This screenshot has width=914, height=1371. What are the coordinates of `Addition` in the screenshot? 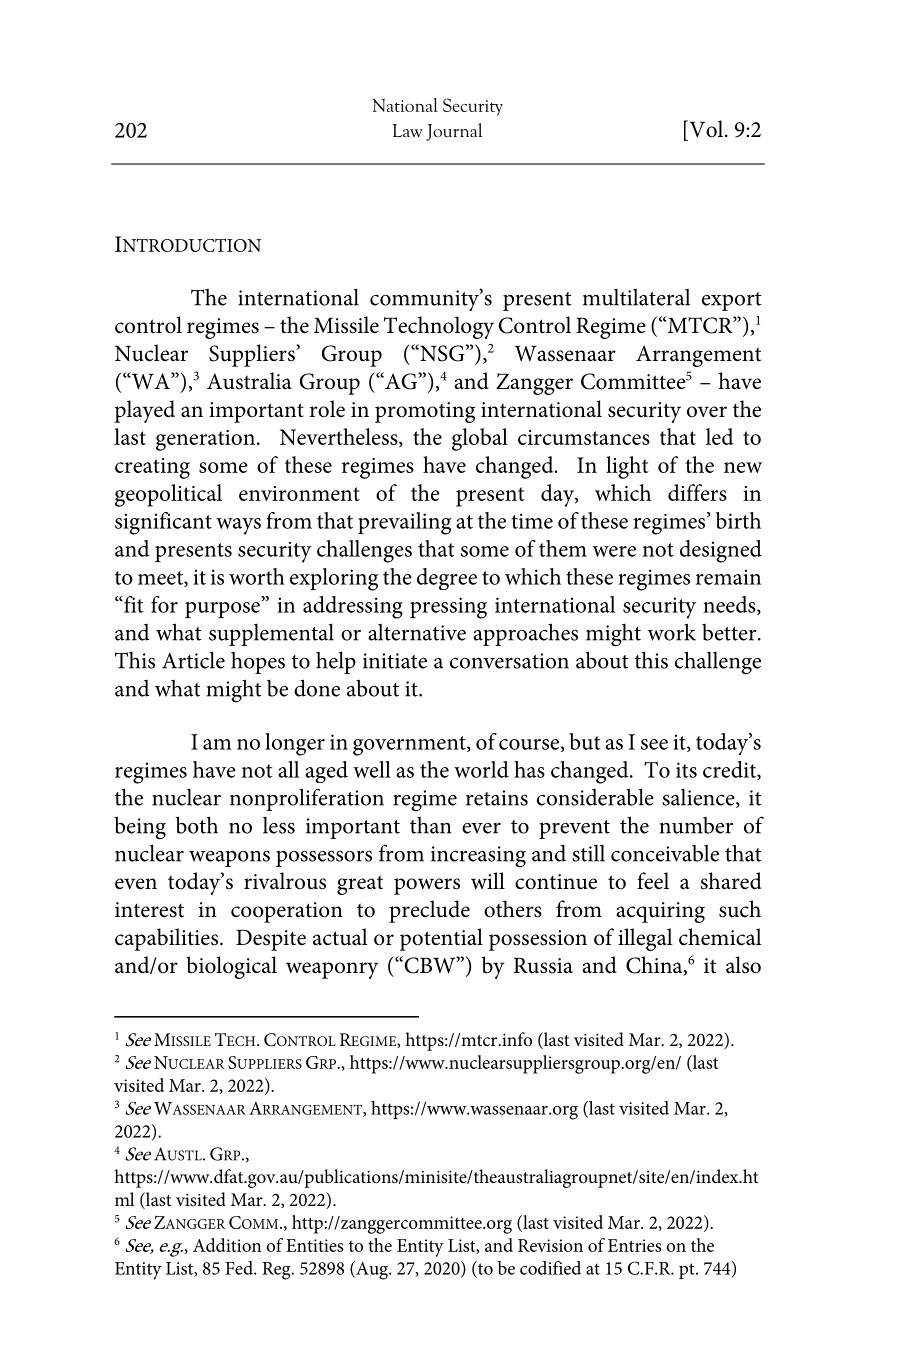 It's located at (227, 1245).
